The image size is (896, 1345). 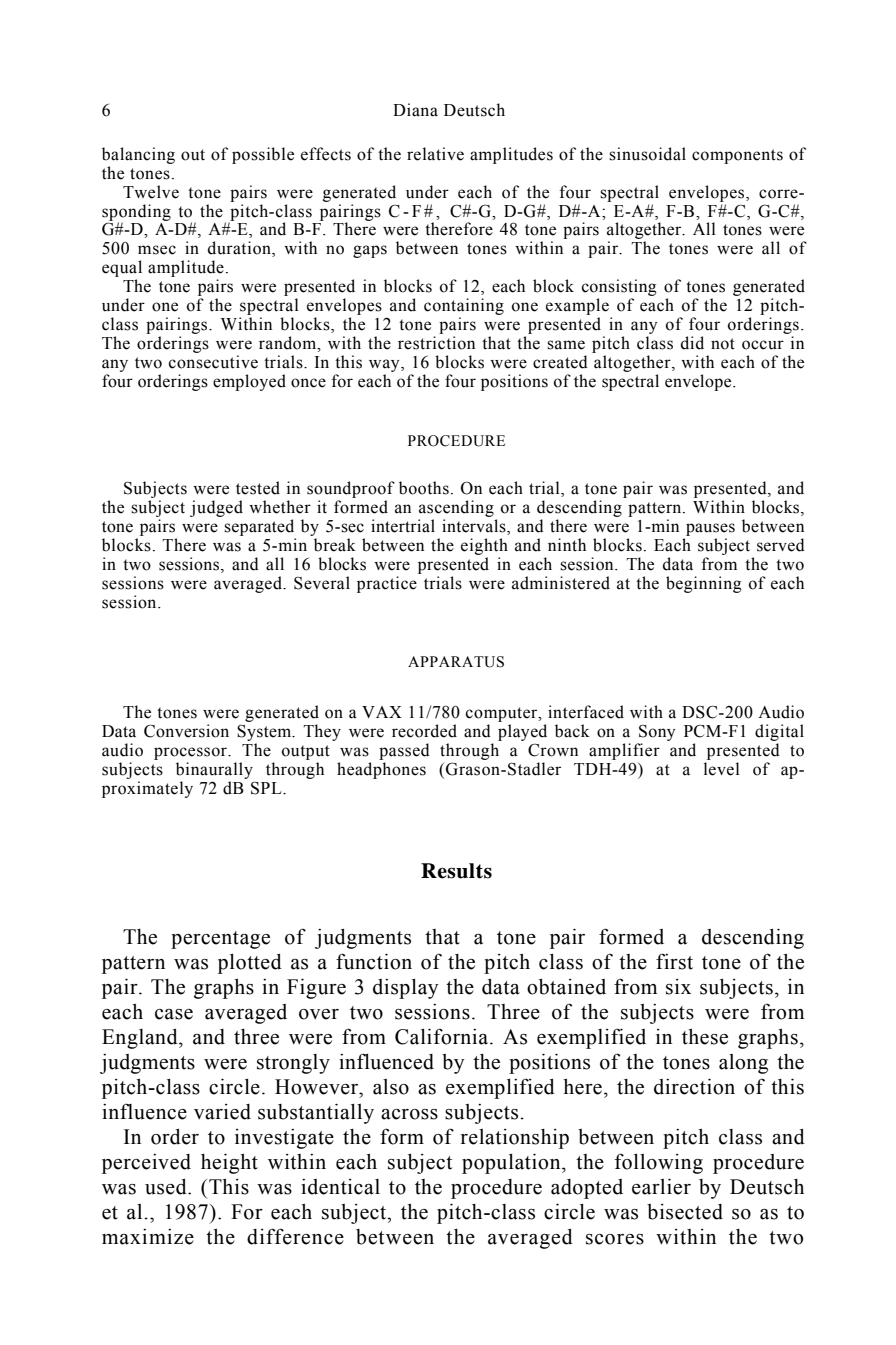 What do you see at coordinates (263, 155) in the screenshot?
I see `possible` at bounding box center [263, 155].
